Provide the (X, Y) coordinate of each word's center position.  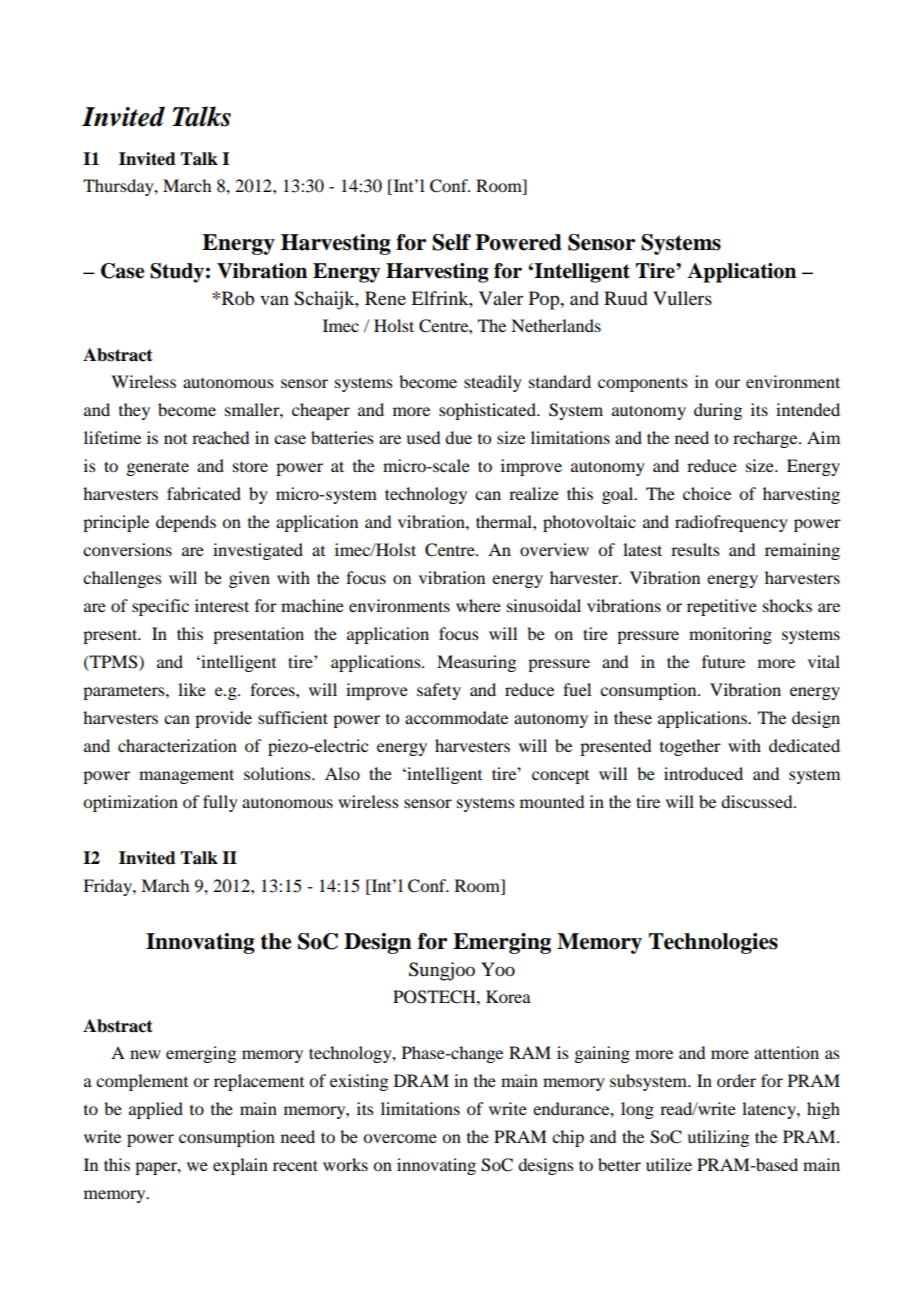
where (478, 605)
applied (156, 1110)
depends (186, 523)
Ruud (625, 298)
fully (220, 803)
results (695, 549)
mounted (552, 801)
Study (177, 273)
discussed (758, 801)
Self (451, 242)
